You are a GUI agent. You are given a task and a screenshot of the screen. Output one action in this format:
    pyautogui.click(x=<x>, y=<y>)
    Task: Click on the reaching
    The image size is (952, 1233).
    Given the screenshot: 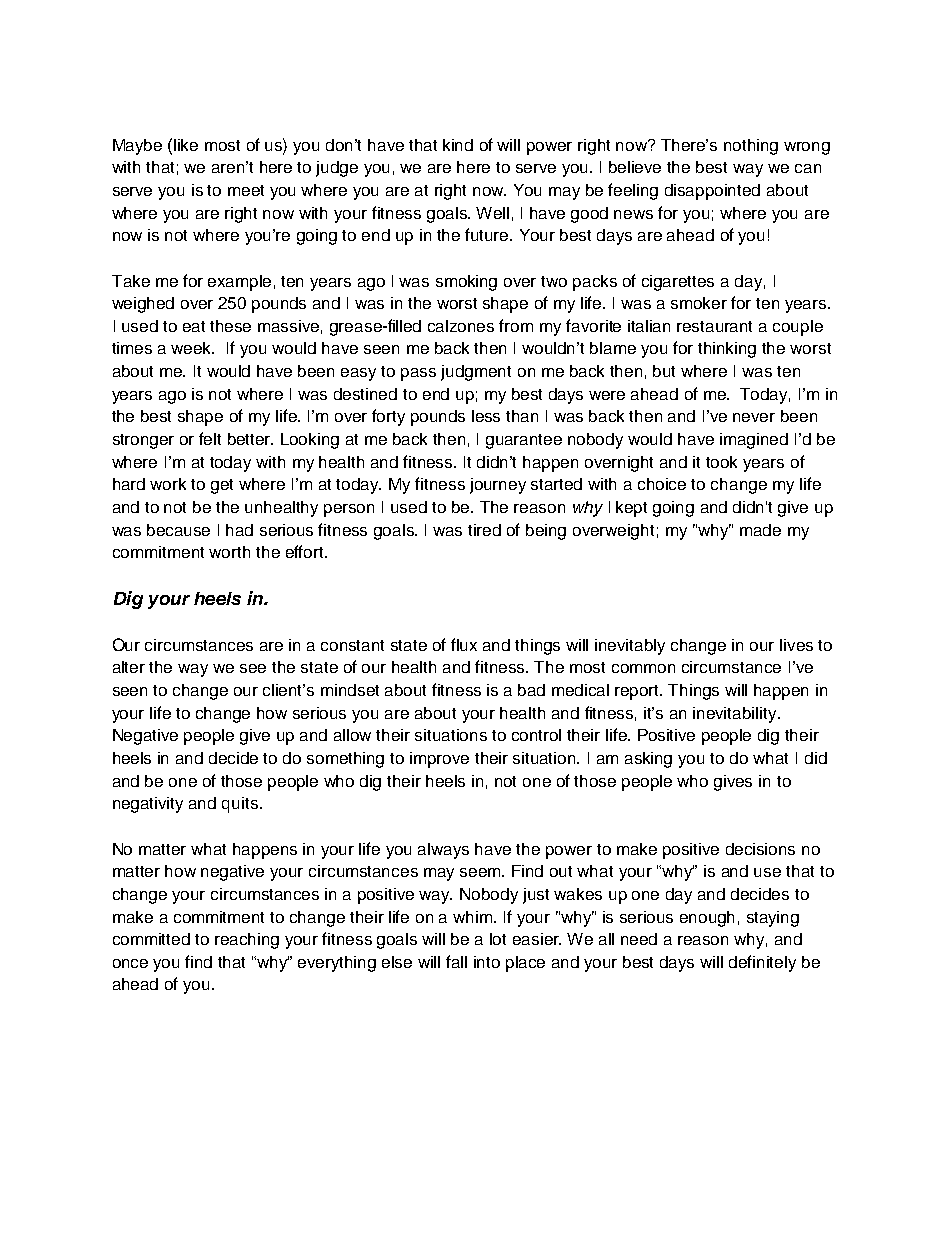 What is the action you would take?
    pyautogui.click(x=247, y=941)
